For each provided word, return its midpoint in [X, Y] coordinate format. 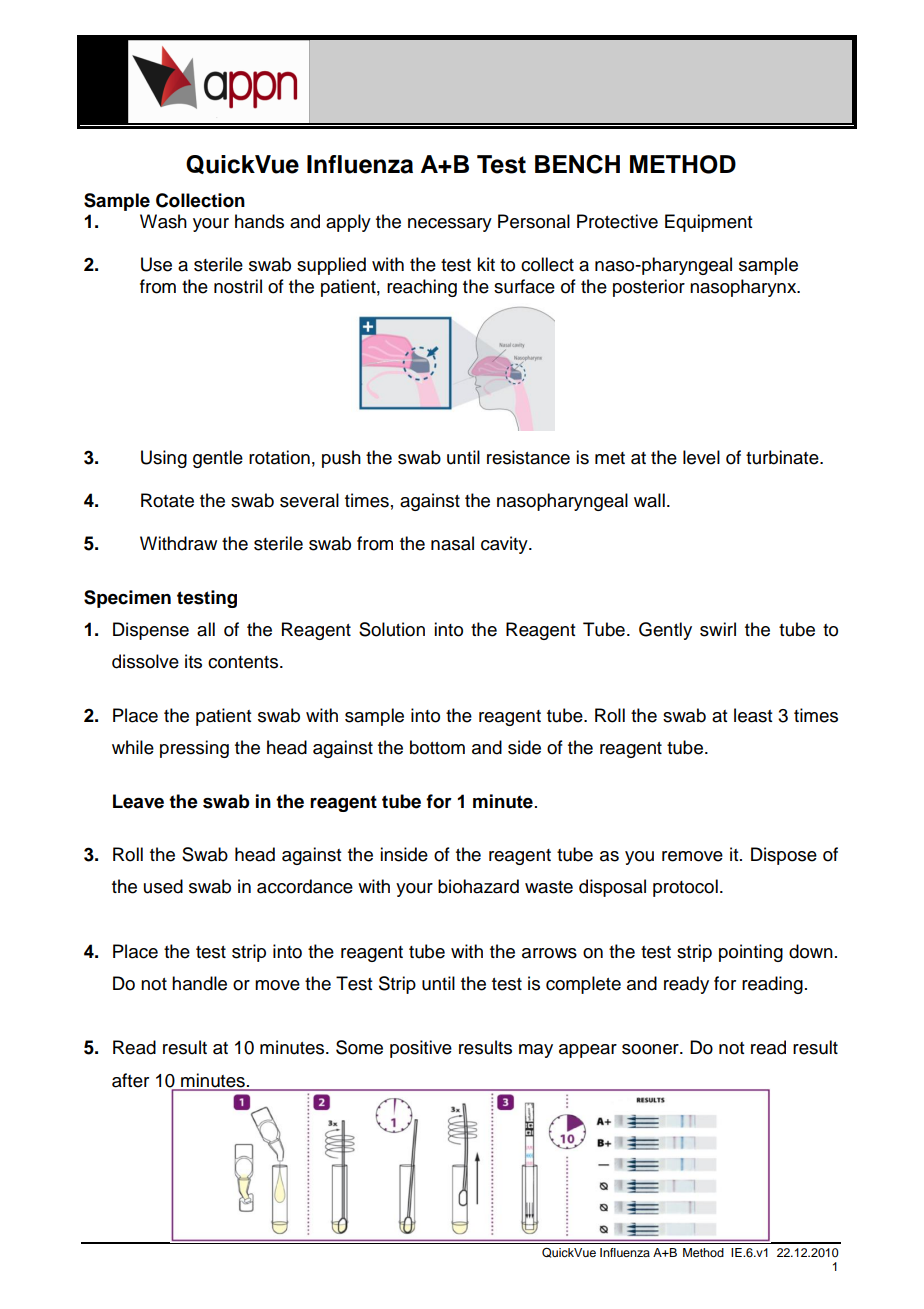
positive [421, 1049]
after [130, 1080]
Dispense [151, 631]
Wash [163, 221]
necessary [450, 225]
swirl [718, 629]
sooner [651, 1049]
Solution [392, 629]
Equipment [708, 223]
